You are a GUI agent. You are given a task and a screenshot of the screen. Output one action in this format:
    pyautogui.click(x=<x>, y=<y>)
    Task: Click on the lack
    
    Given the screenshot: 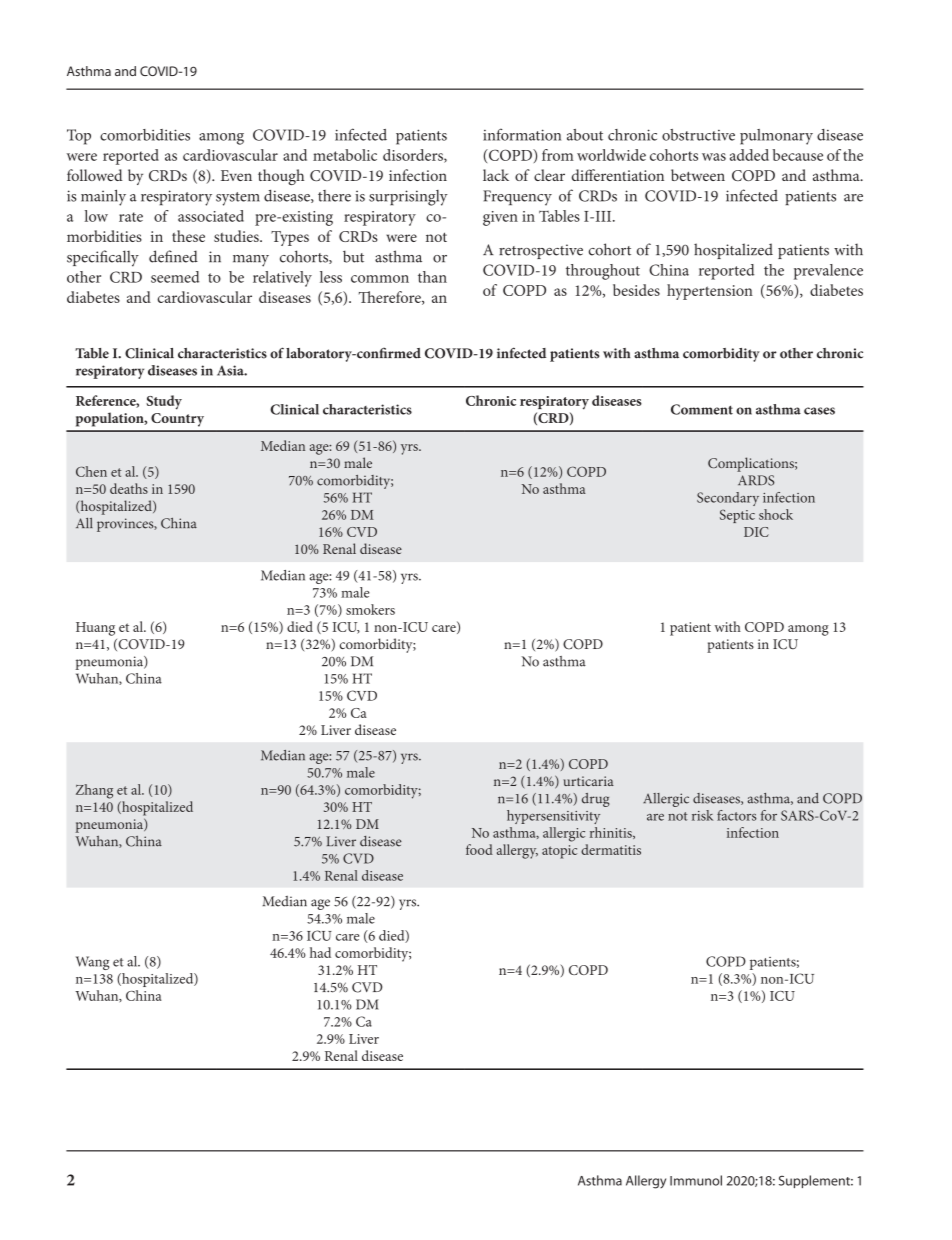 What is the action you would take?
    pyautogui.click(x=496, y=175)
